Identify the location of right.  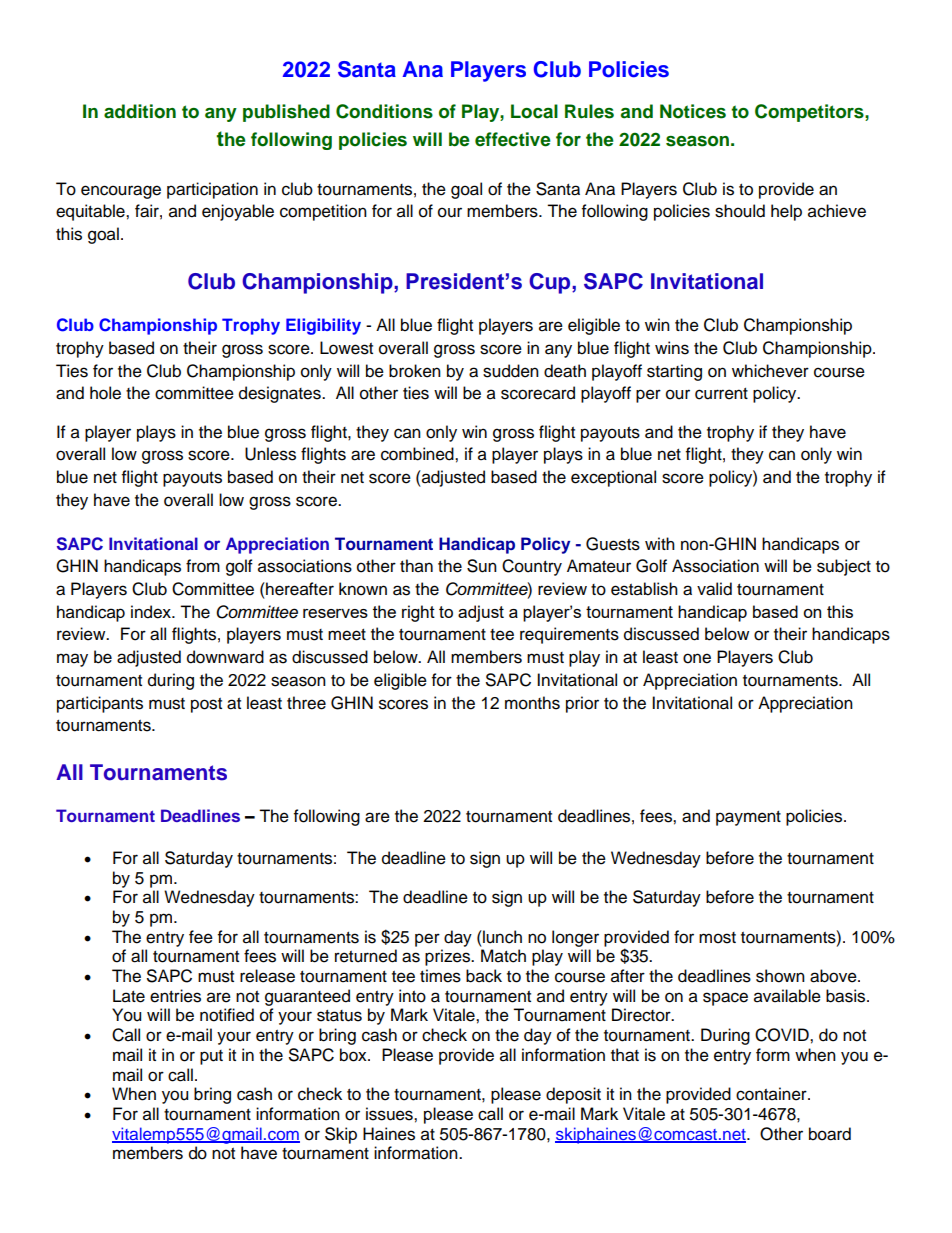
(418, 613).
